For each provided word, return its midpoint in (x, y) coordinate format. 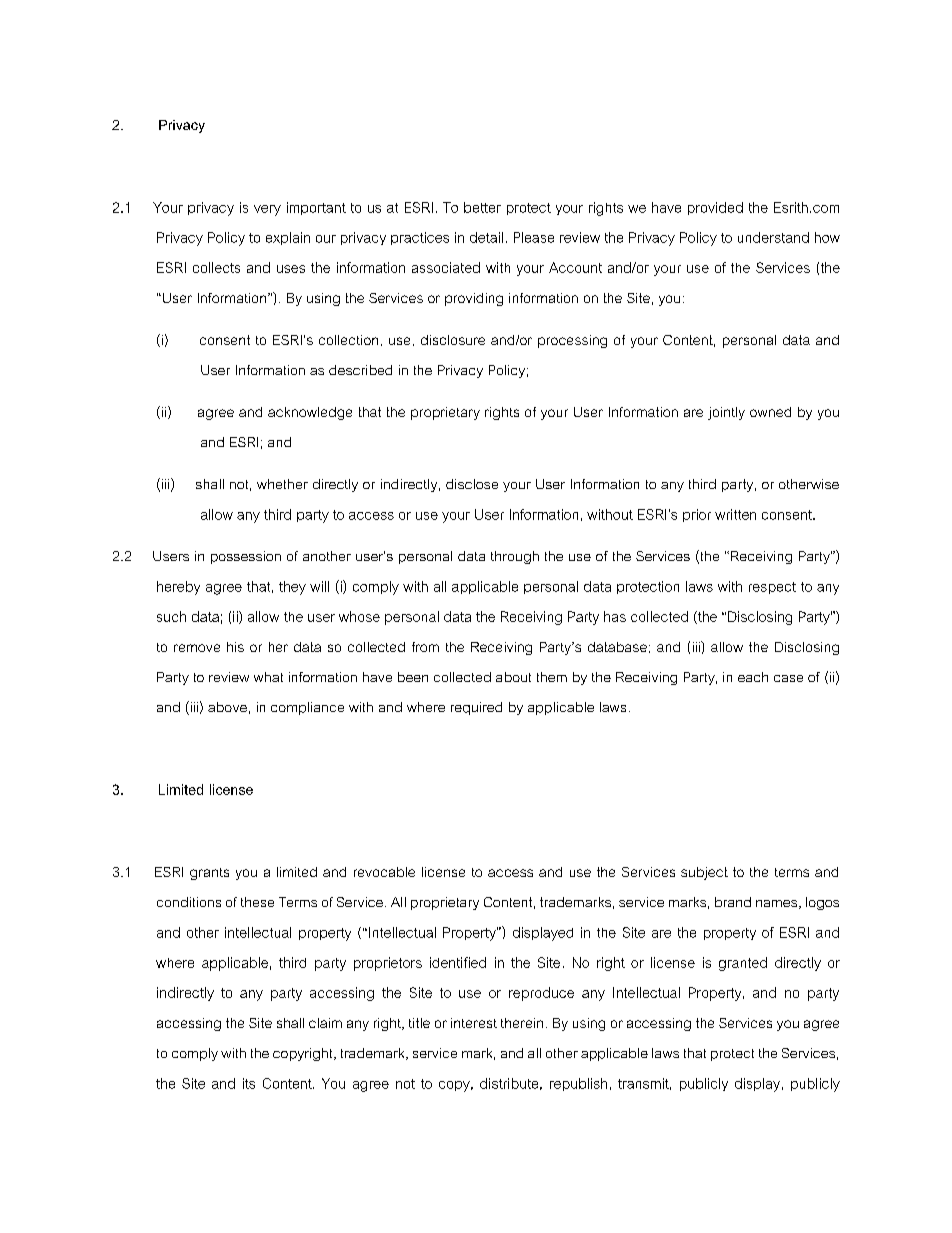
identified (458, 962)
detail (486, 237)
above (227, 707)
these (257, 902)
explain (288, 238)
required (476, 708)
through (515, 557)
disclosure (453, 340)
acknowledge (310, 413)
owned (770, 412)
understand (773, 237)
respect (772, 588)
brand (733, 902)
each (753, 677)
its (249, 1083)
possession (246, 557)
